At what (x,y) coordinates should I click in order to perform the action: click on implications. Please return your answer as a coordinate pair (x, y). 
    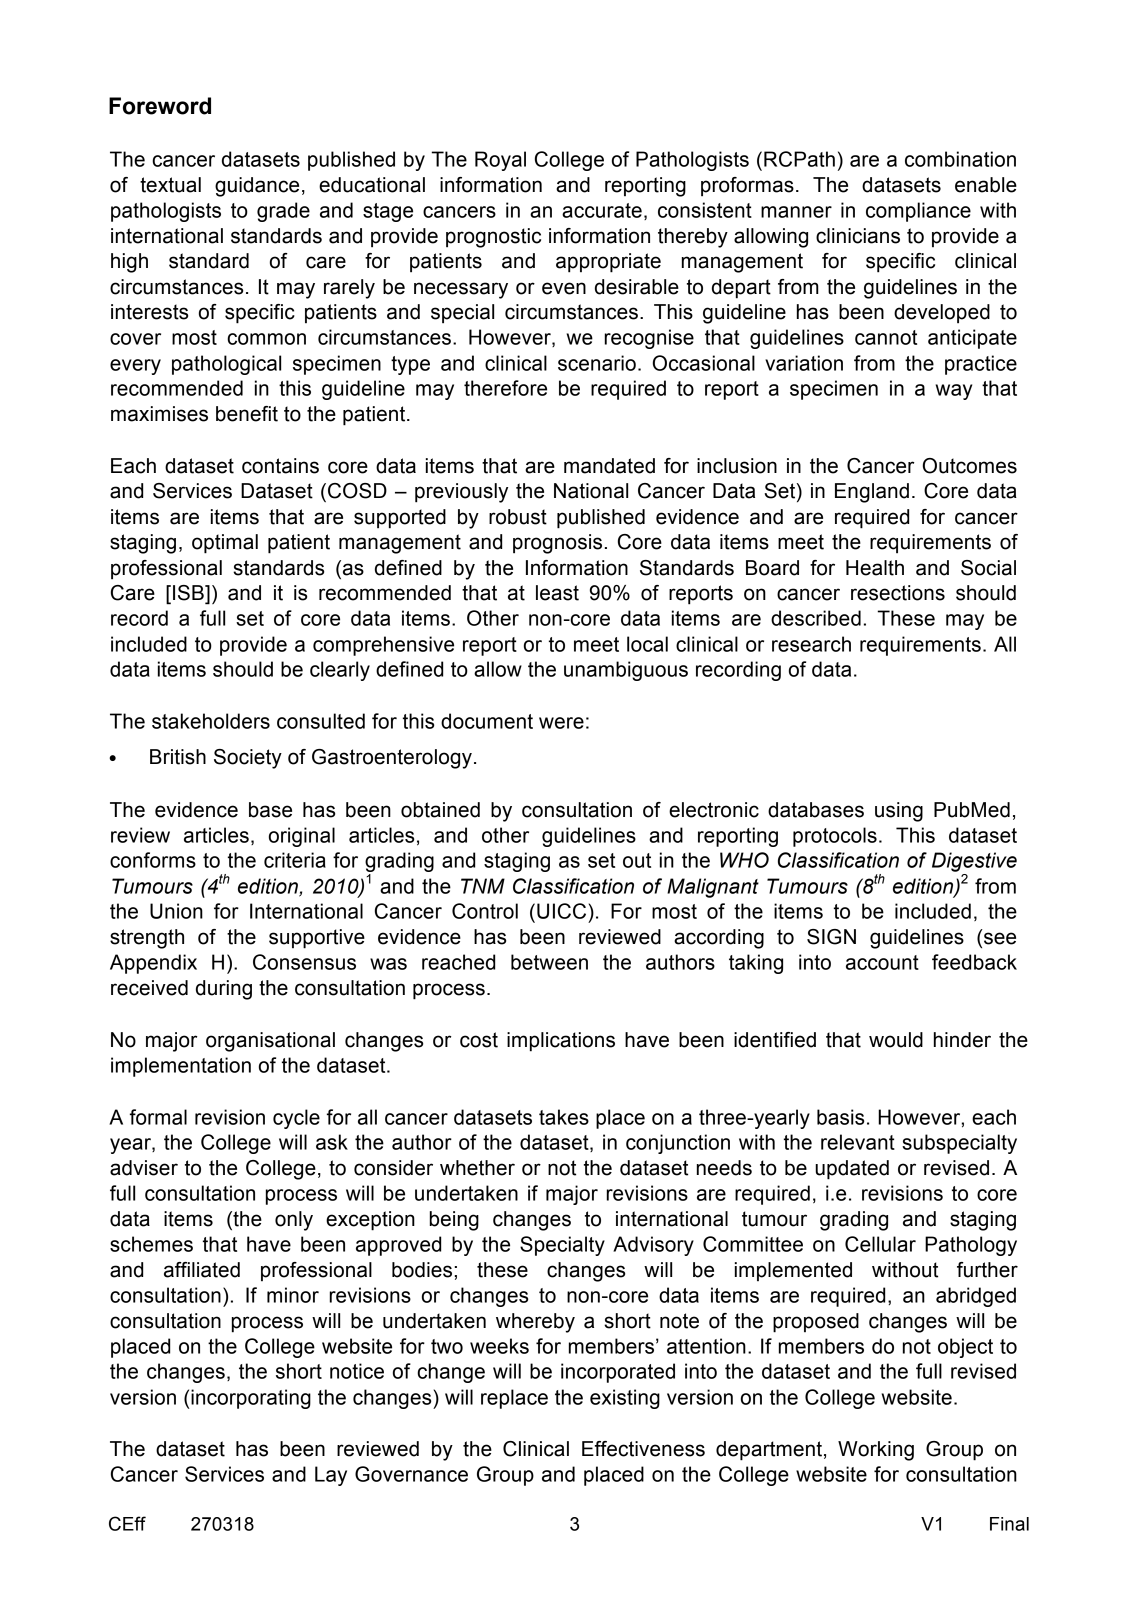
    Looking at the image, I should click on (561, 1042).
